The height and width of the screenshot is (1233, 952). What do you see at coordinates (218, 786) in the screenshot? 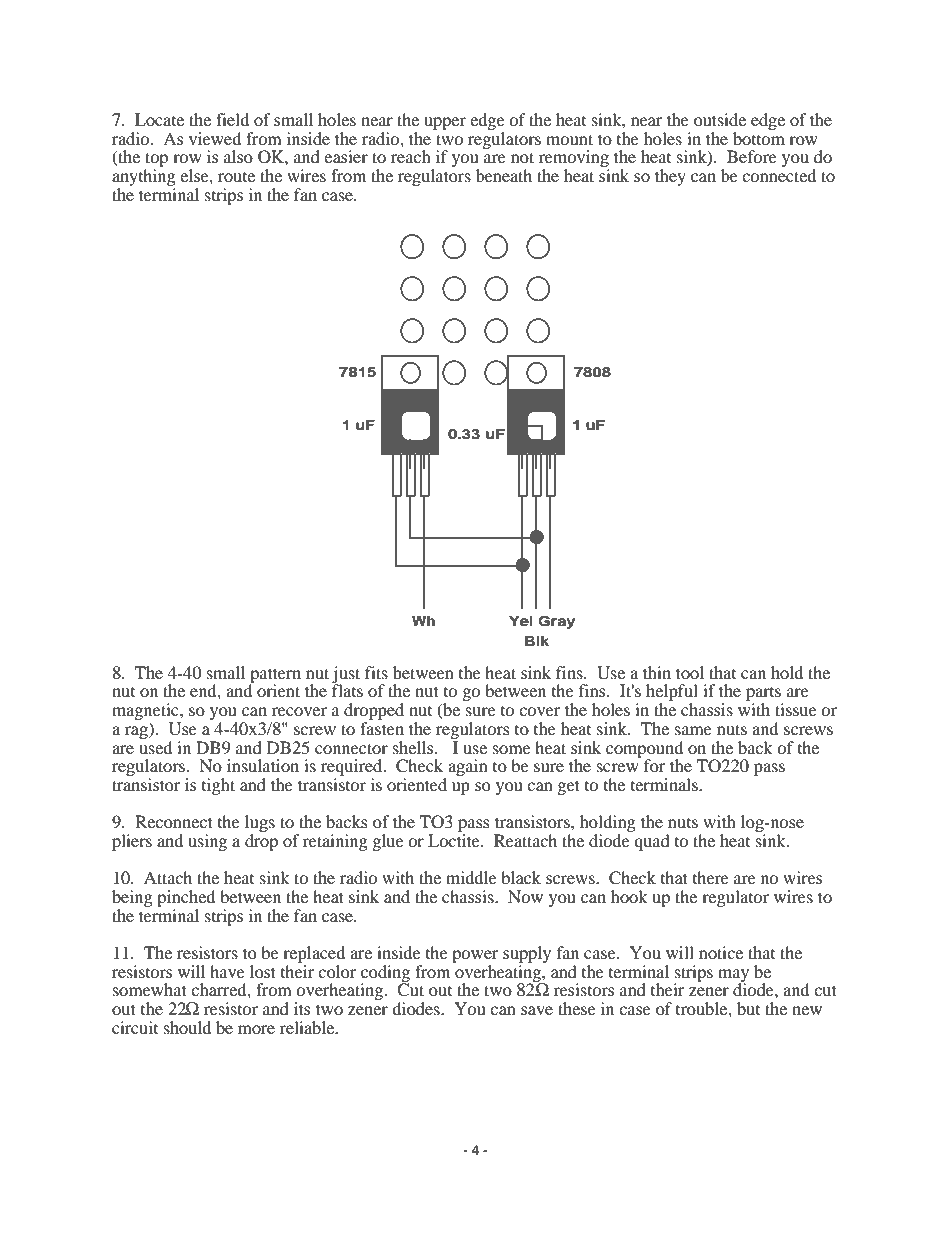
I see `tight` at bounding box center [218, 786].
